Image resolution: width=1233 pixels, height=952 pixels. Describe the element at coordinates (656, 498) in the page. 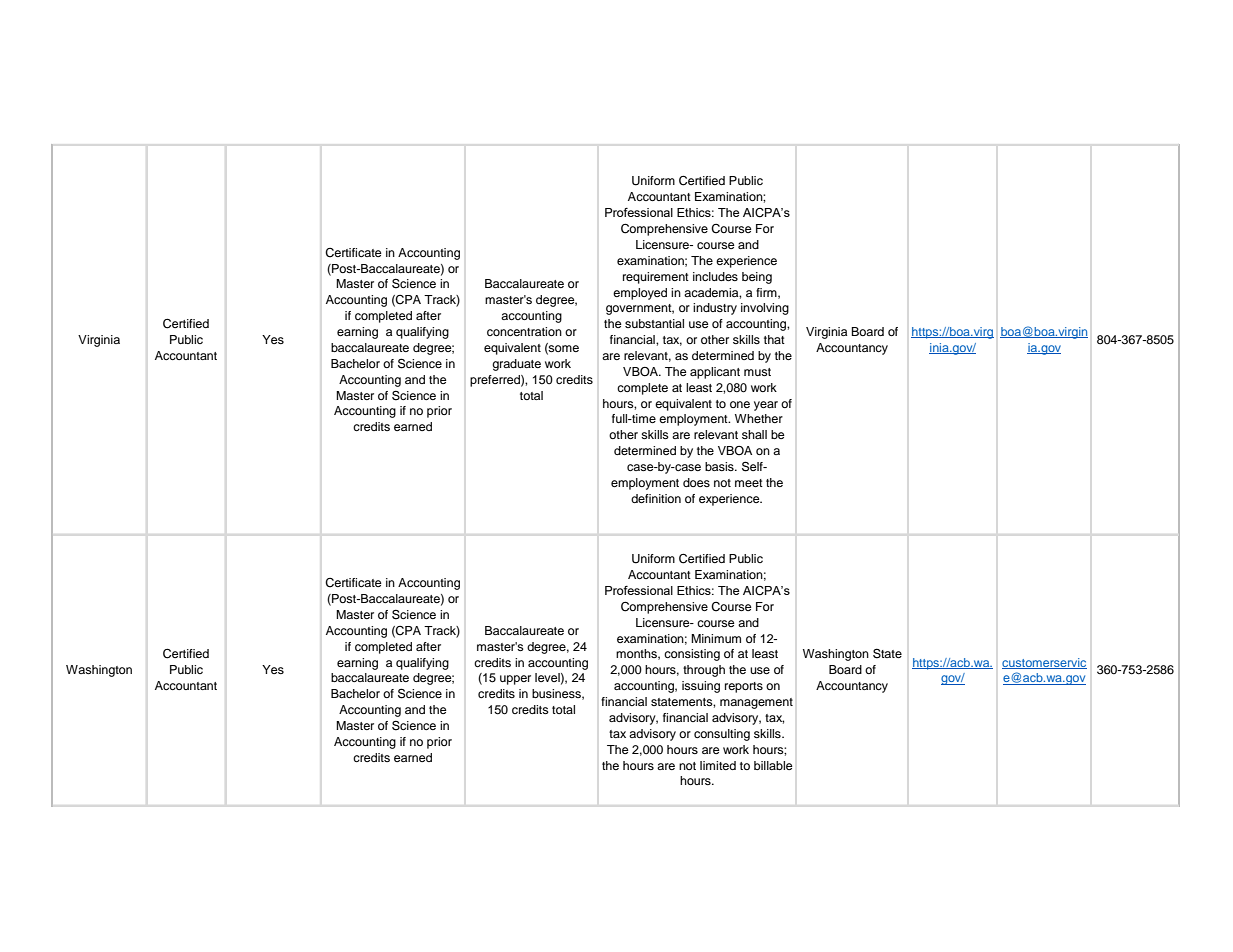

I see `definition` at that location.
